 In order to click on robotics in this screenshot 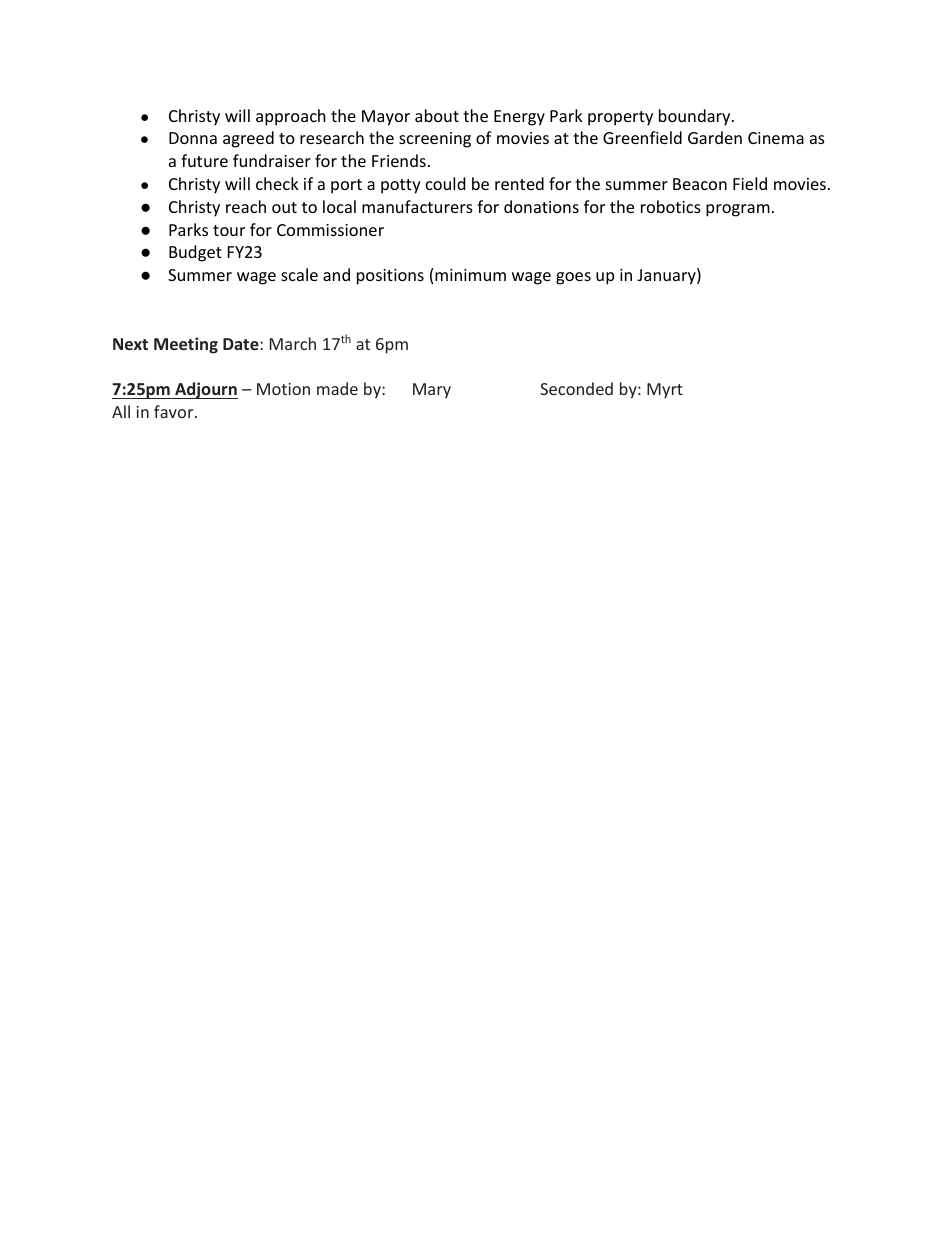, I will do `click(671, 206)`.
